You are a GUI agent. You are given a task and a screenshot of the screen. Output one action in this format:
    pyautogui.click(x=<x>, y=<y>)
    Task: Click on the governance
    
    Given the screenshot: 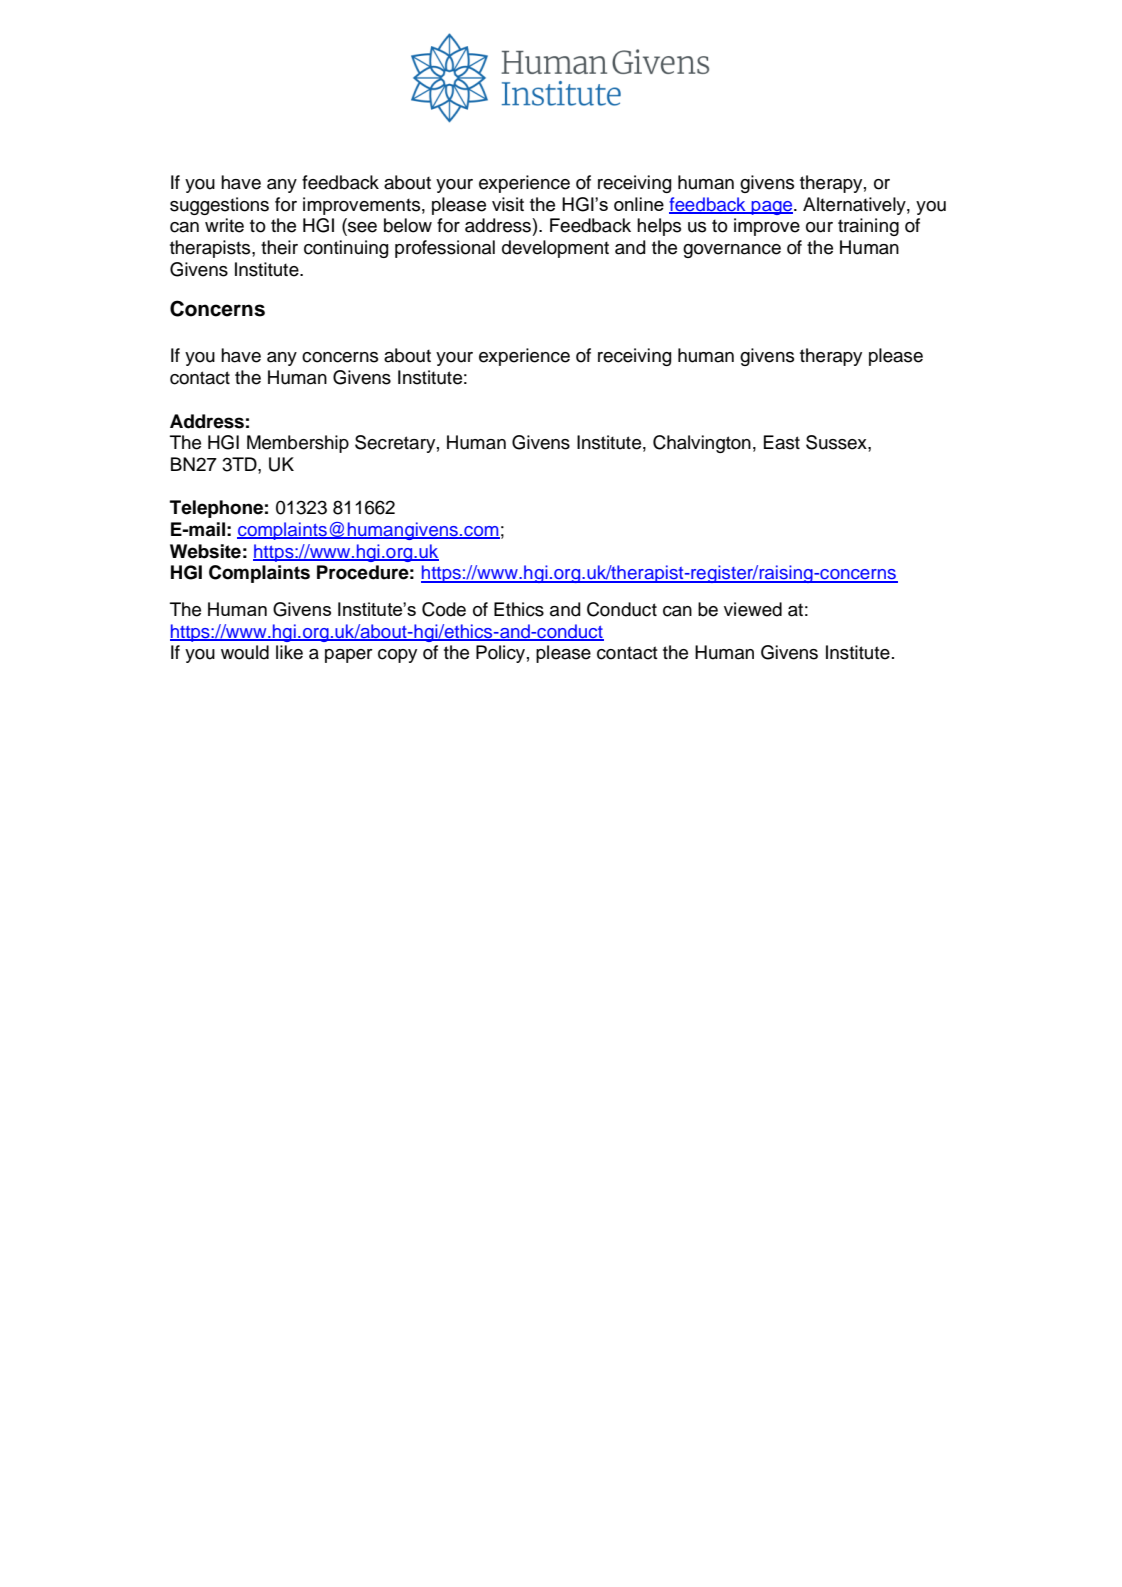 What is the action you would take?
    pyautogui.click(x=732, y=251)
